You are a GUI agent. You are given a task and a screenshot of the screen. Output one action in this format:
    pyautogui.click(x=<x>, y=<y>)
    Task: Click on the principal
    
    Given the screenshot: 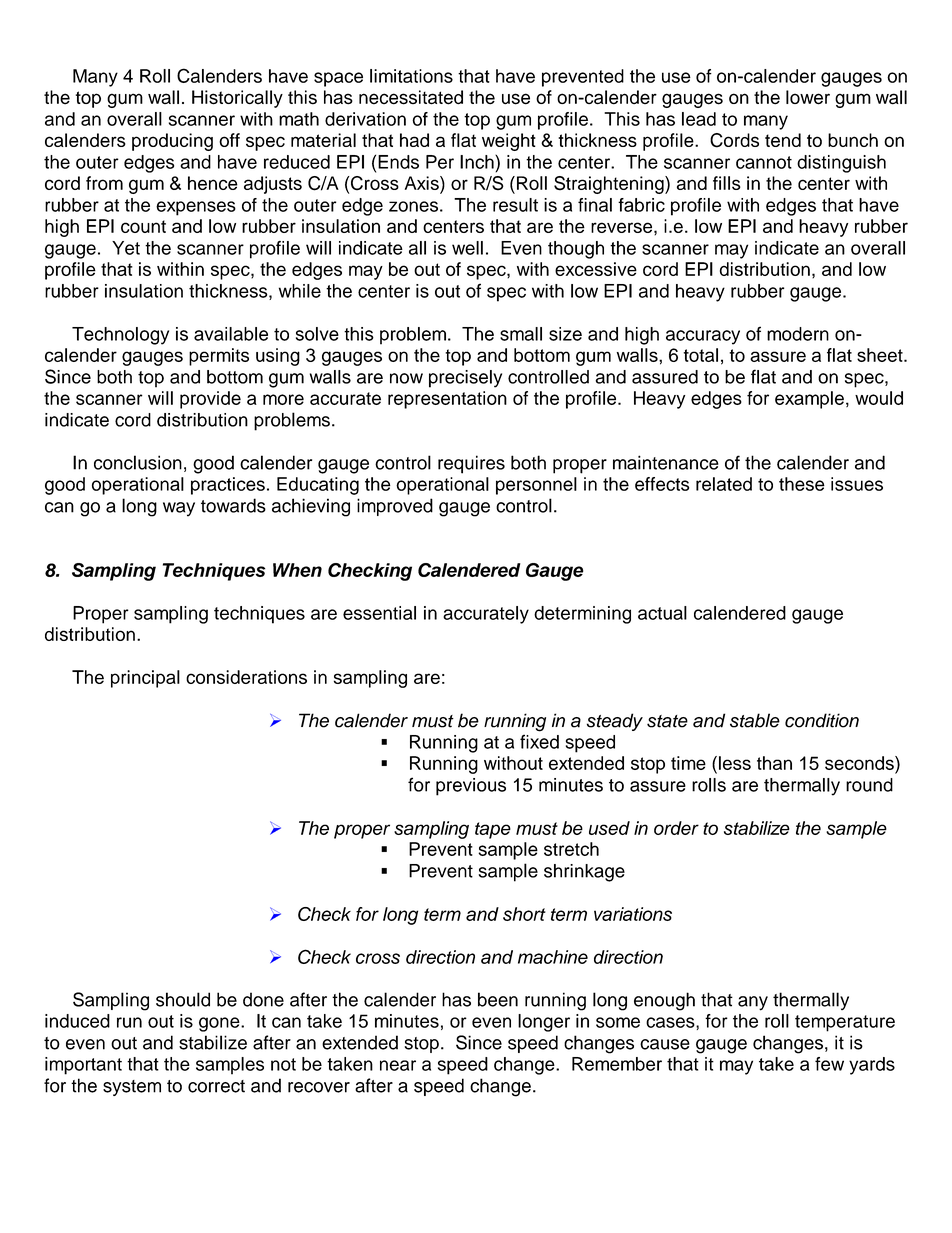 What is the action you would take?
    pyautogui.click(x=145, y=679)
